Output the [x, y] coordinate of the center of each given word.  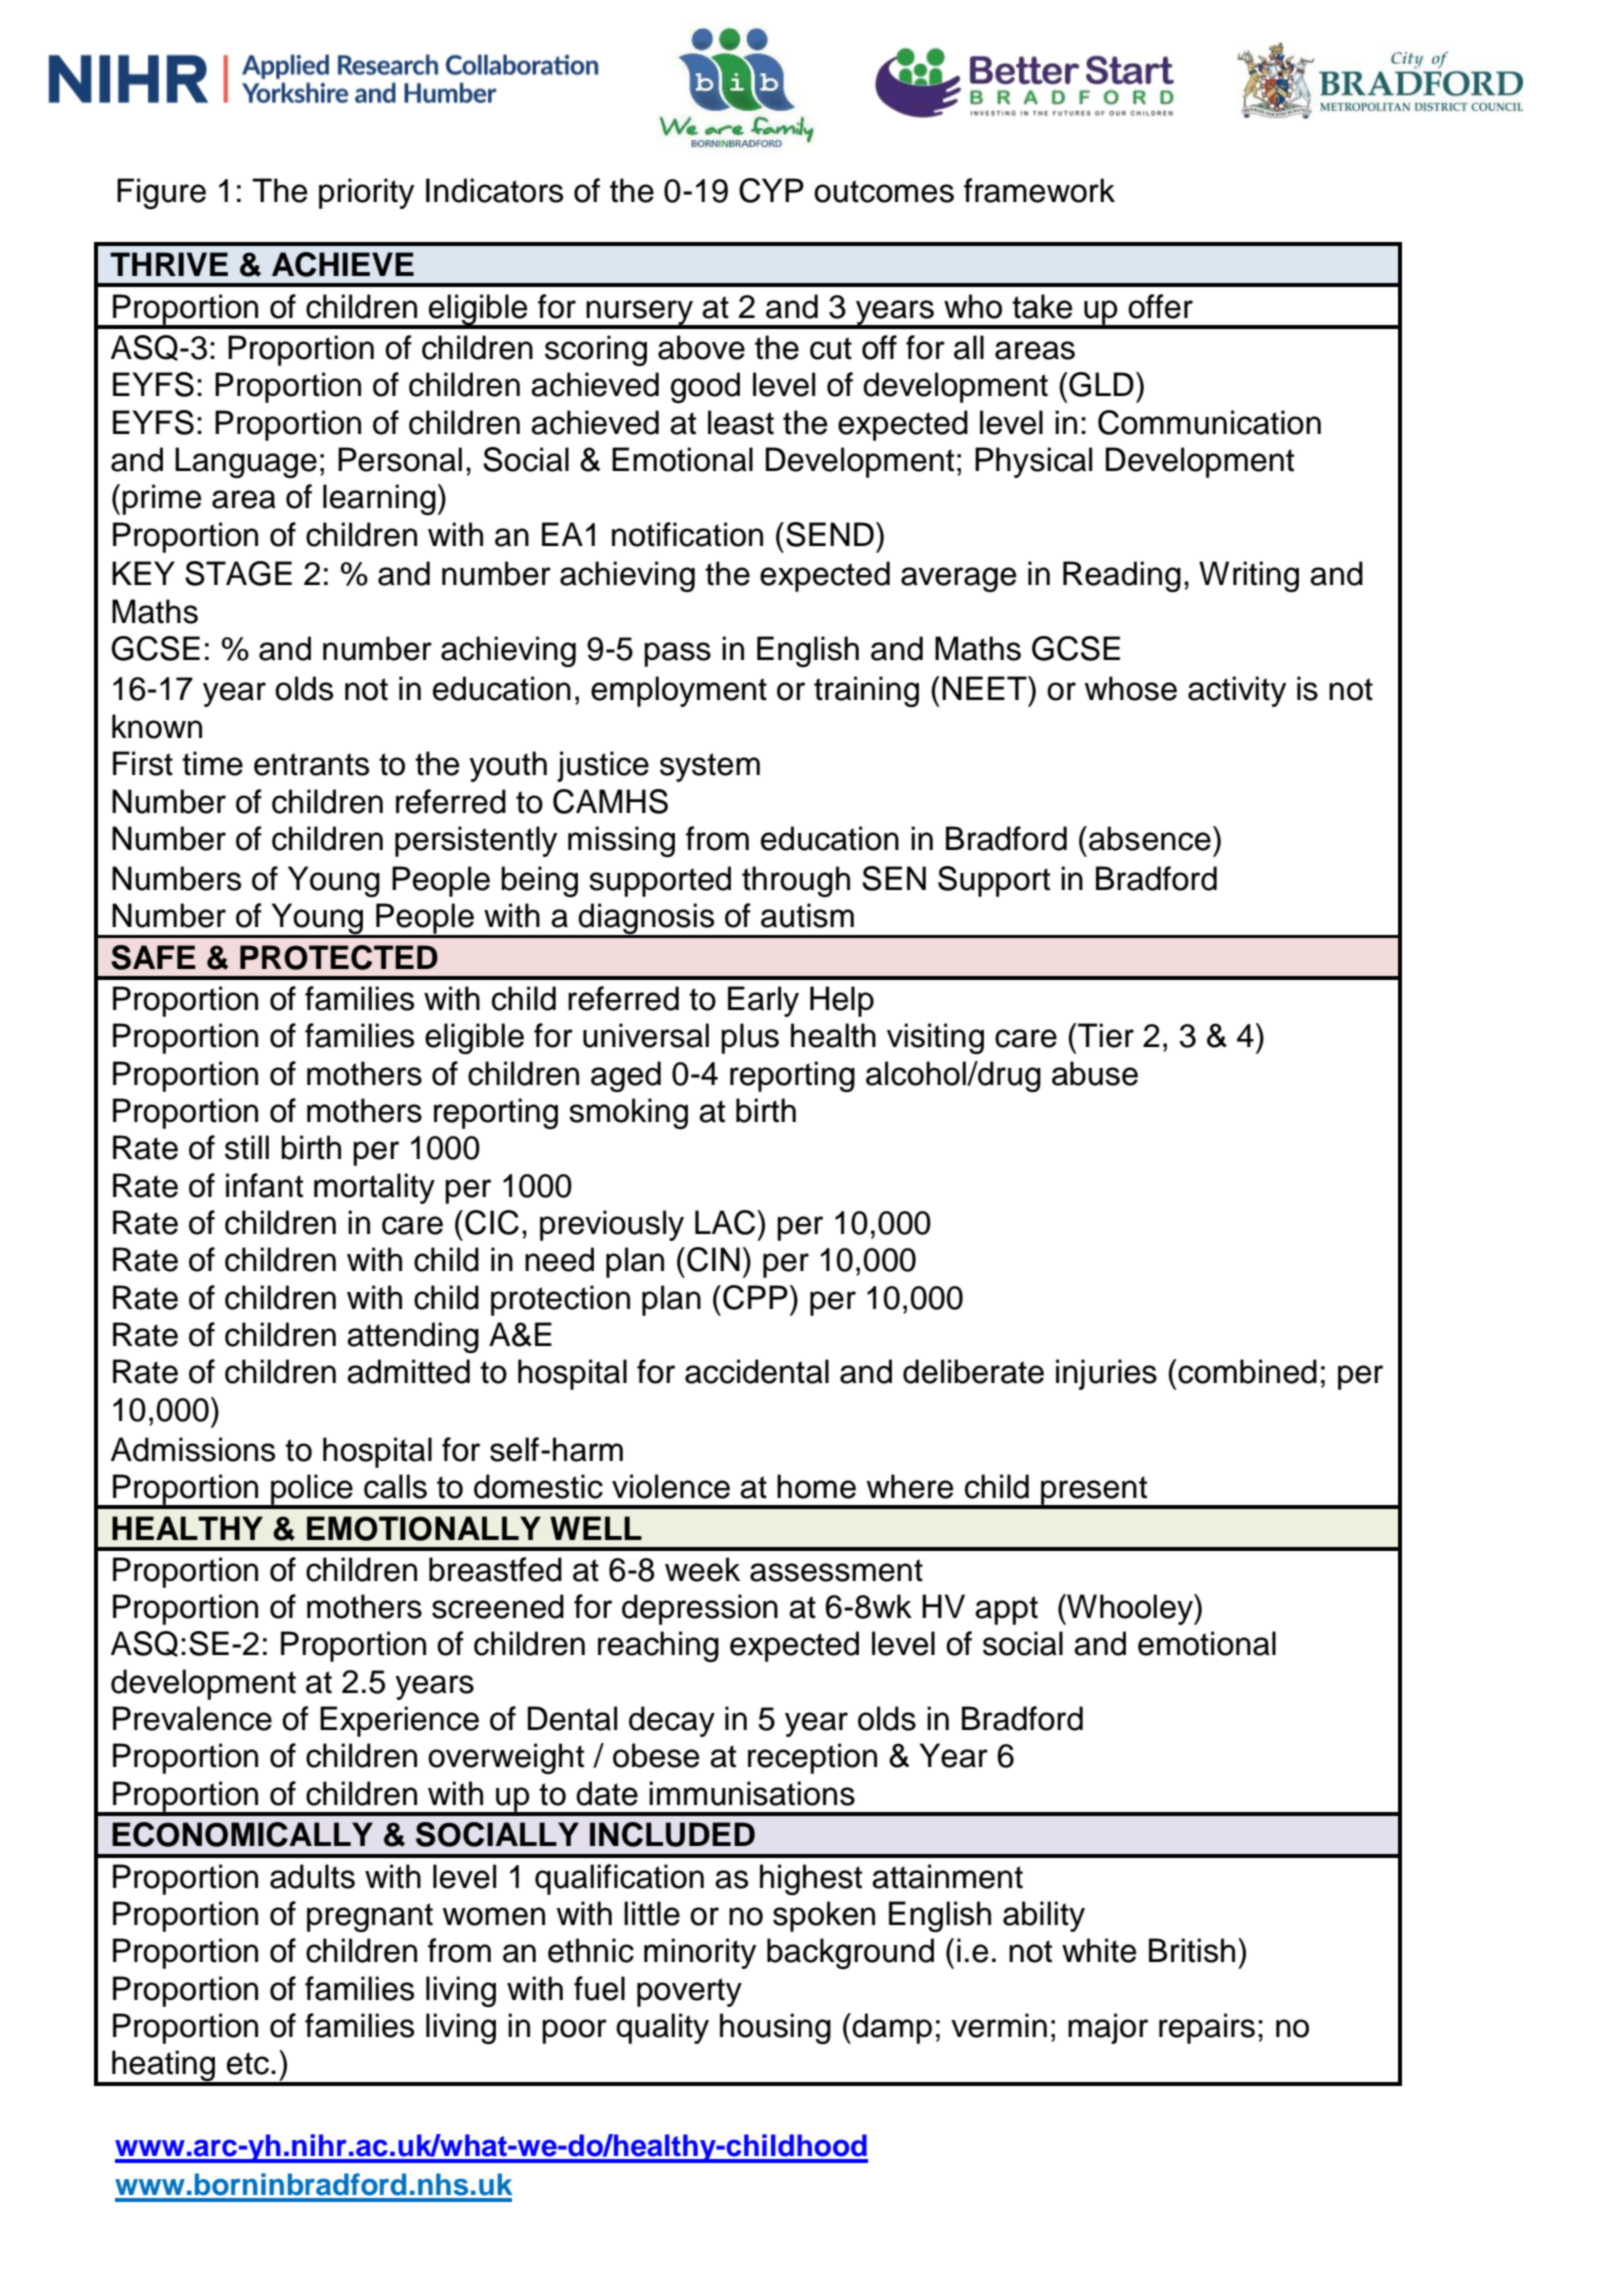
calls [395, 1486]
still [247, 1147]
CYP [771, 190]
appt [1006, 1610]
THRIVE [169, 264]
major [1108, 2028]
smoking [628, 1113]
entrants [311, 764]
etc [248, 2063]
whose [1131, 688]
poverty [689, 1992]
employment [679, 691]
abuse [1095, 1073]
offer [1160, 306]
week [702, 1569]
